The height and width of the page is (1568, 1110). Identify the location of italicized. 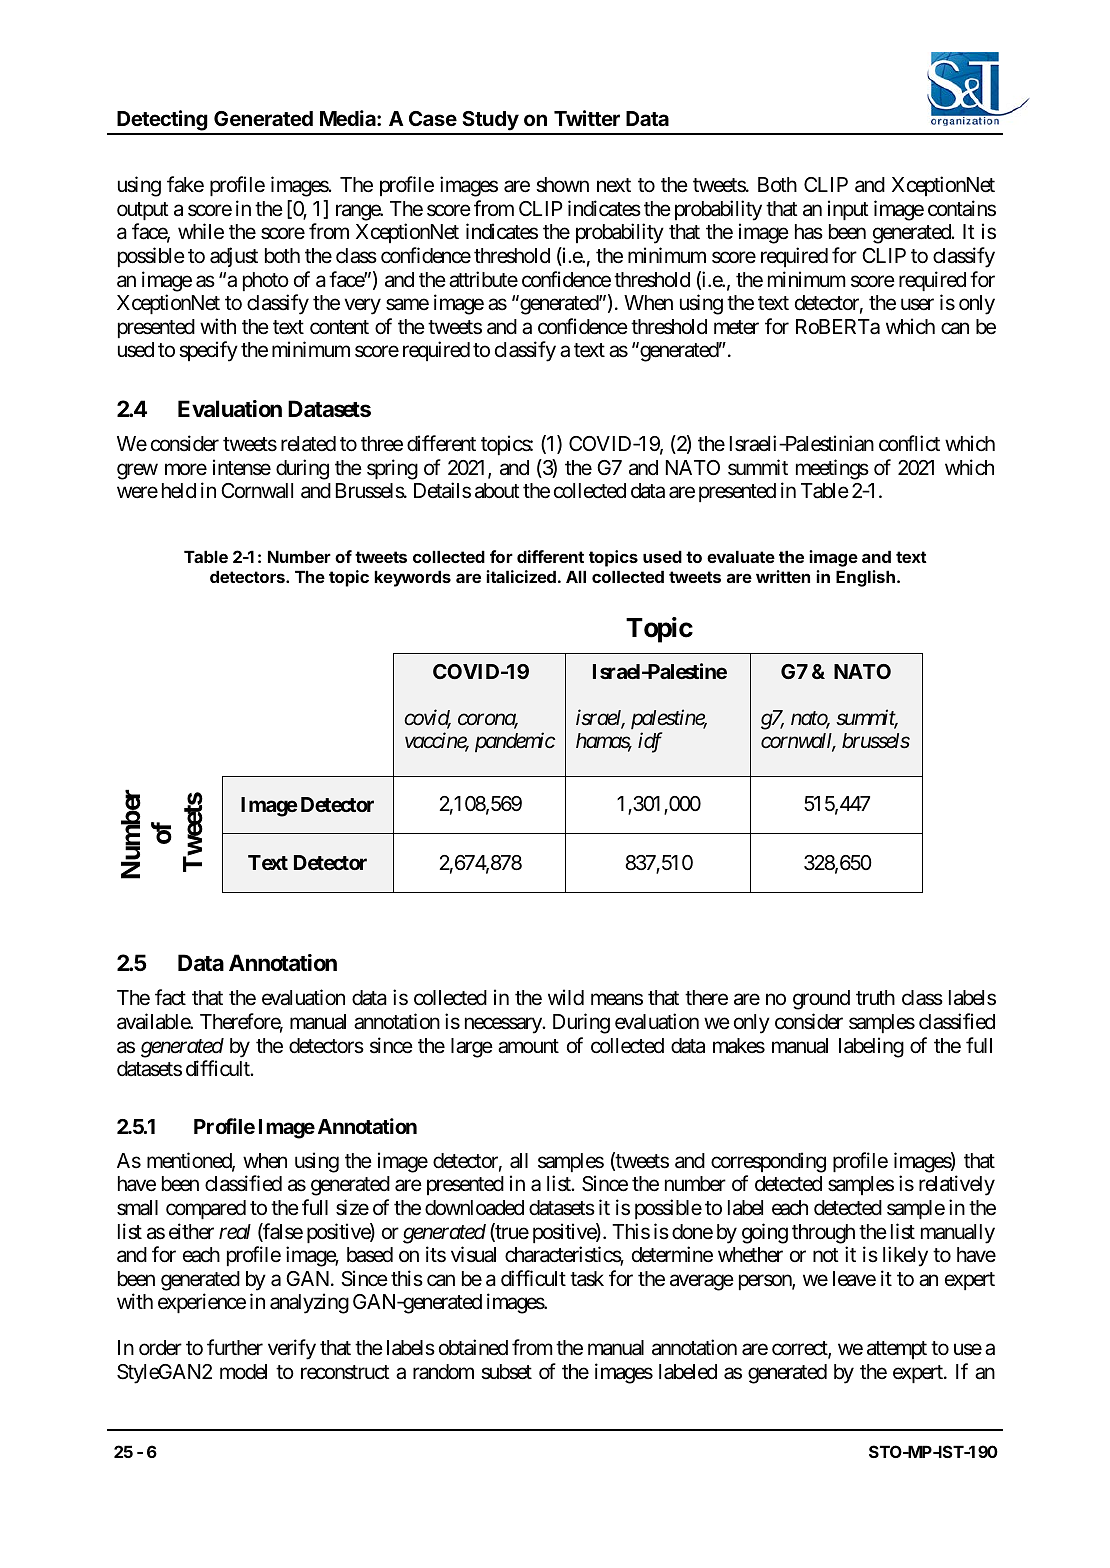
(521, 576).
